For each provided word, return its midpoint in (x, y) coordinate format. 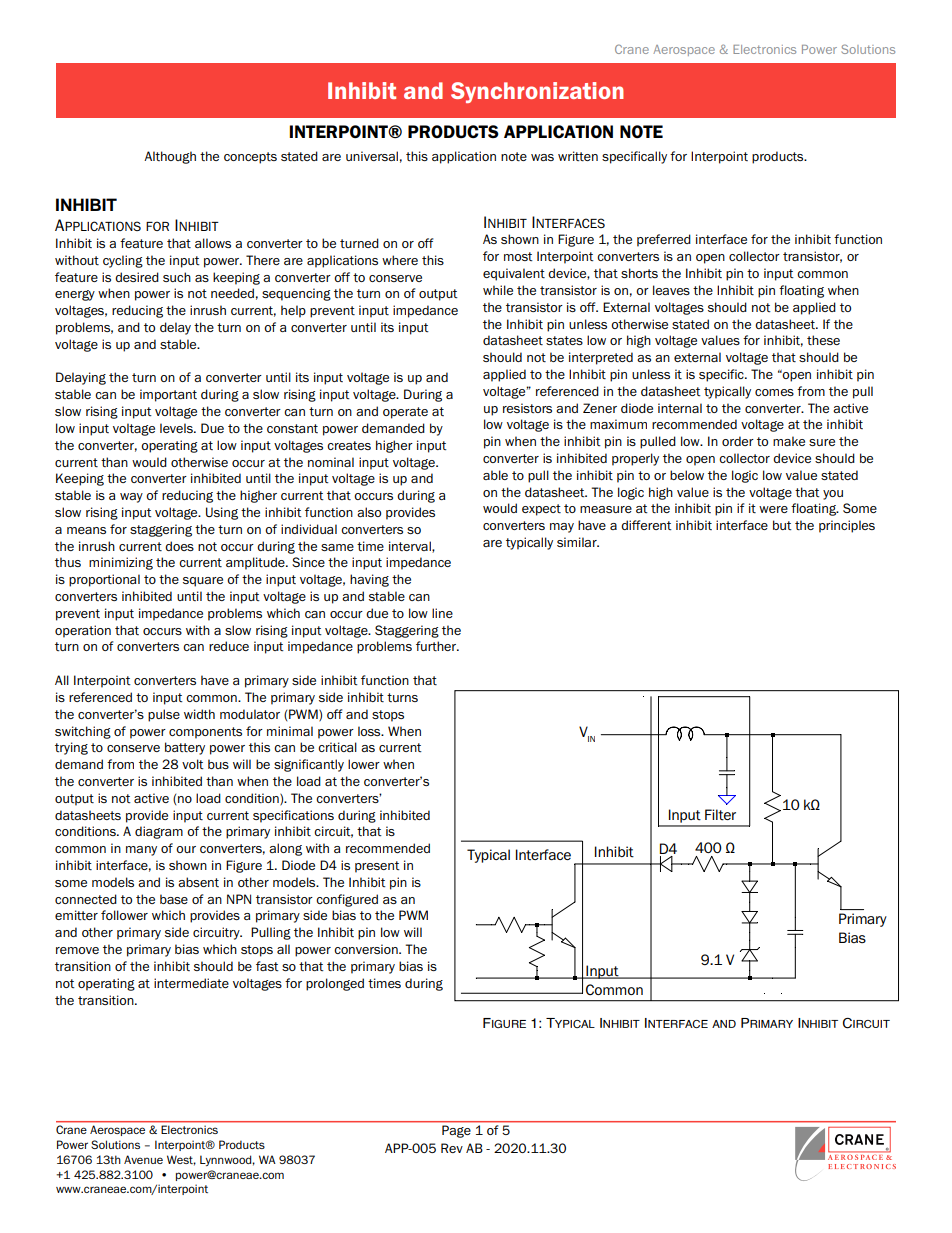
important (168, 395)
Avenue (143, 1159)
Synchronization (537, 92)
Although (170, 157)
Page (456, 1131)
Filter (720, 815)
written (578, 156)
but (782, 525)
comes (774, 392)
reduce (229, 646)
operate (405, 413)
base (174, 899)
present (377, 867)
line (442, 613)
